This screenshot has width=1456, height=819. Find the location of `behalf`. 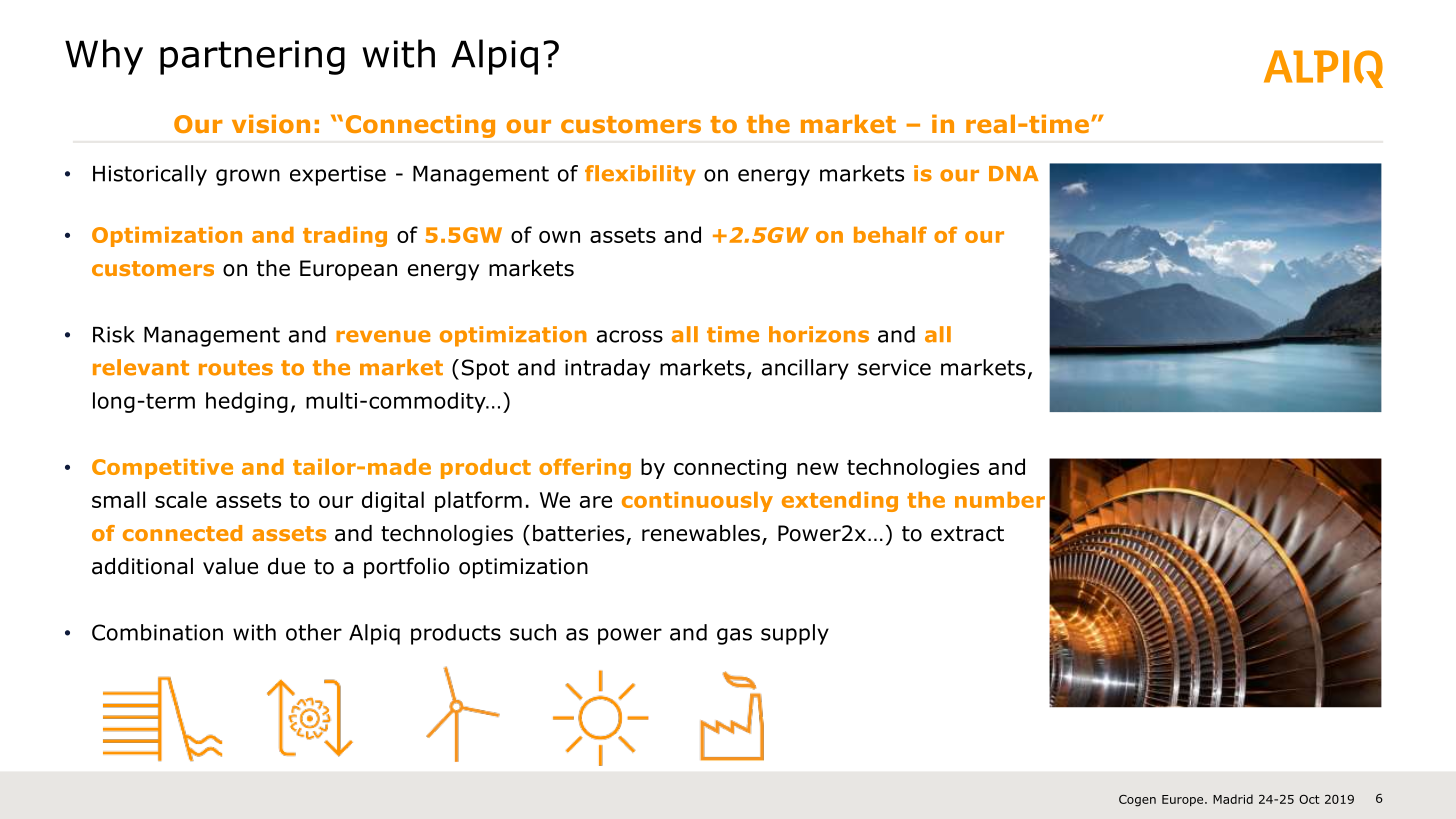

behalf is located at coordinates (890, 234).
